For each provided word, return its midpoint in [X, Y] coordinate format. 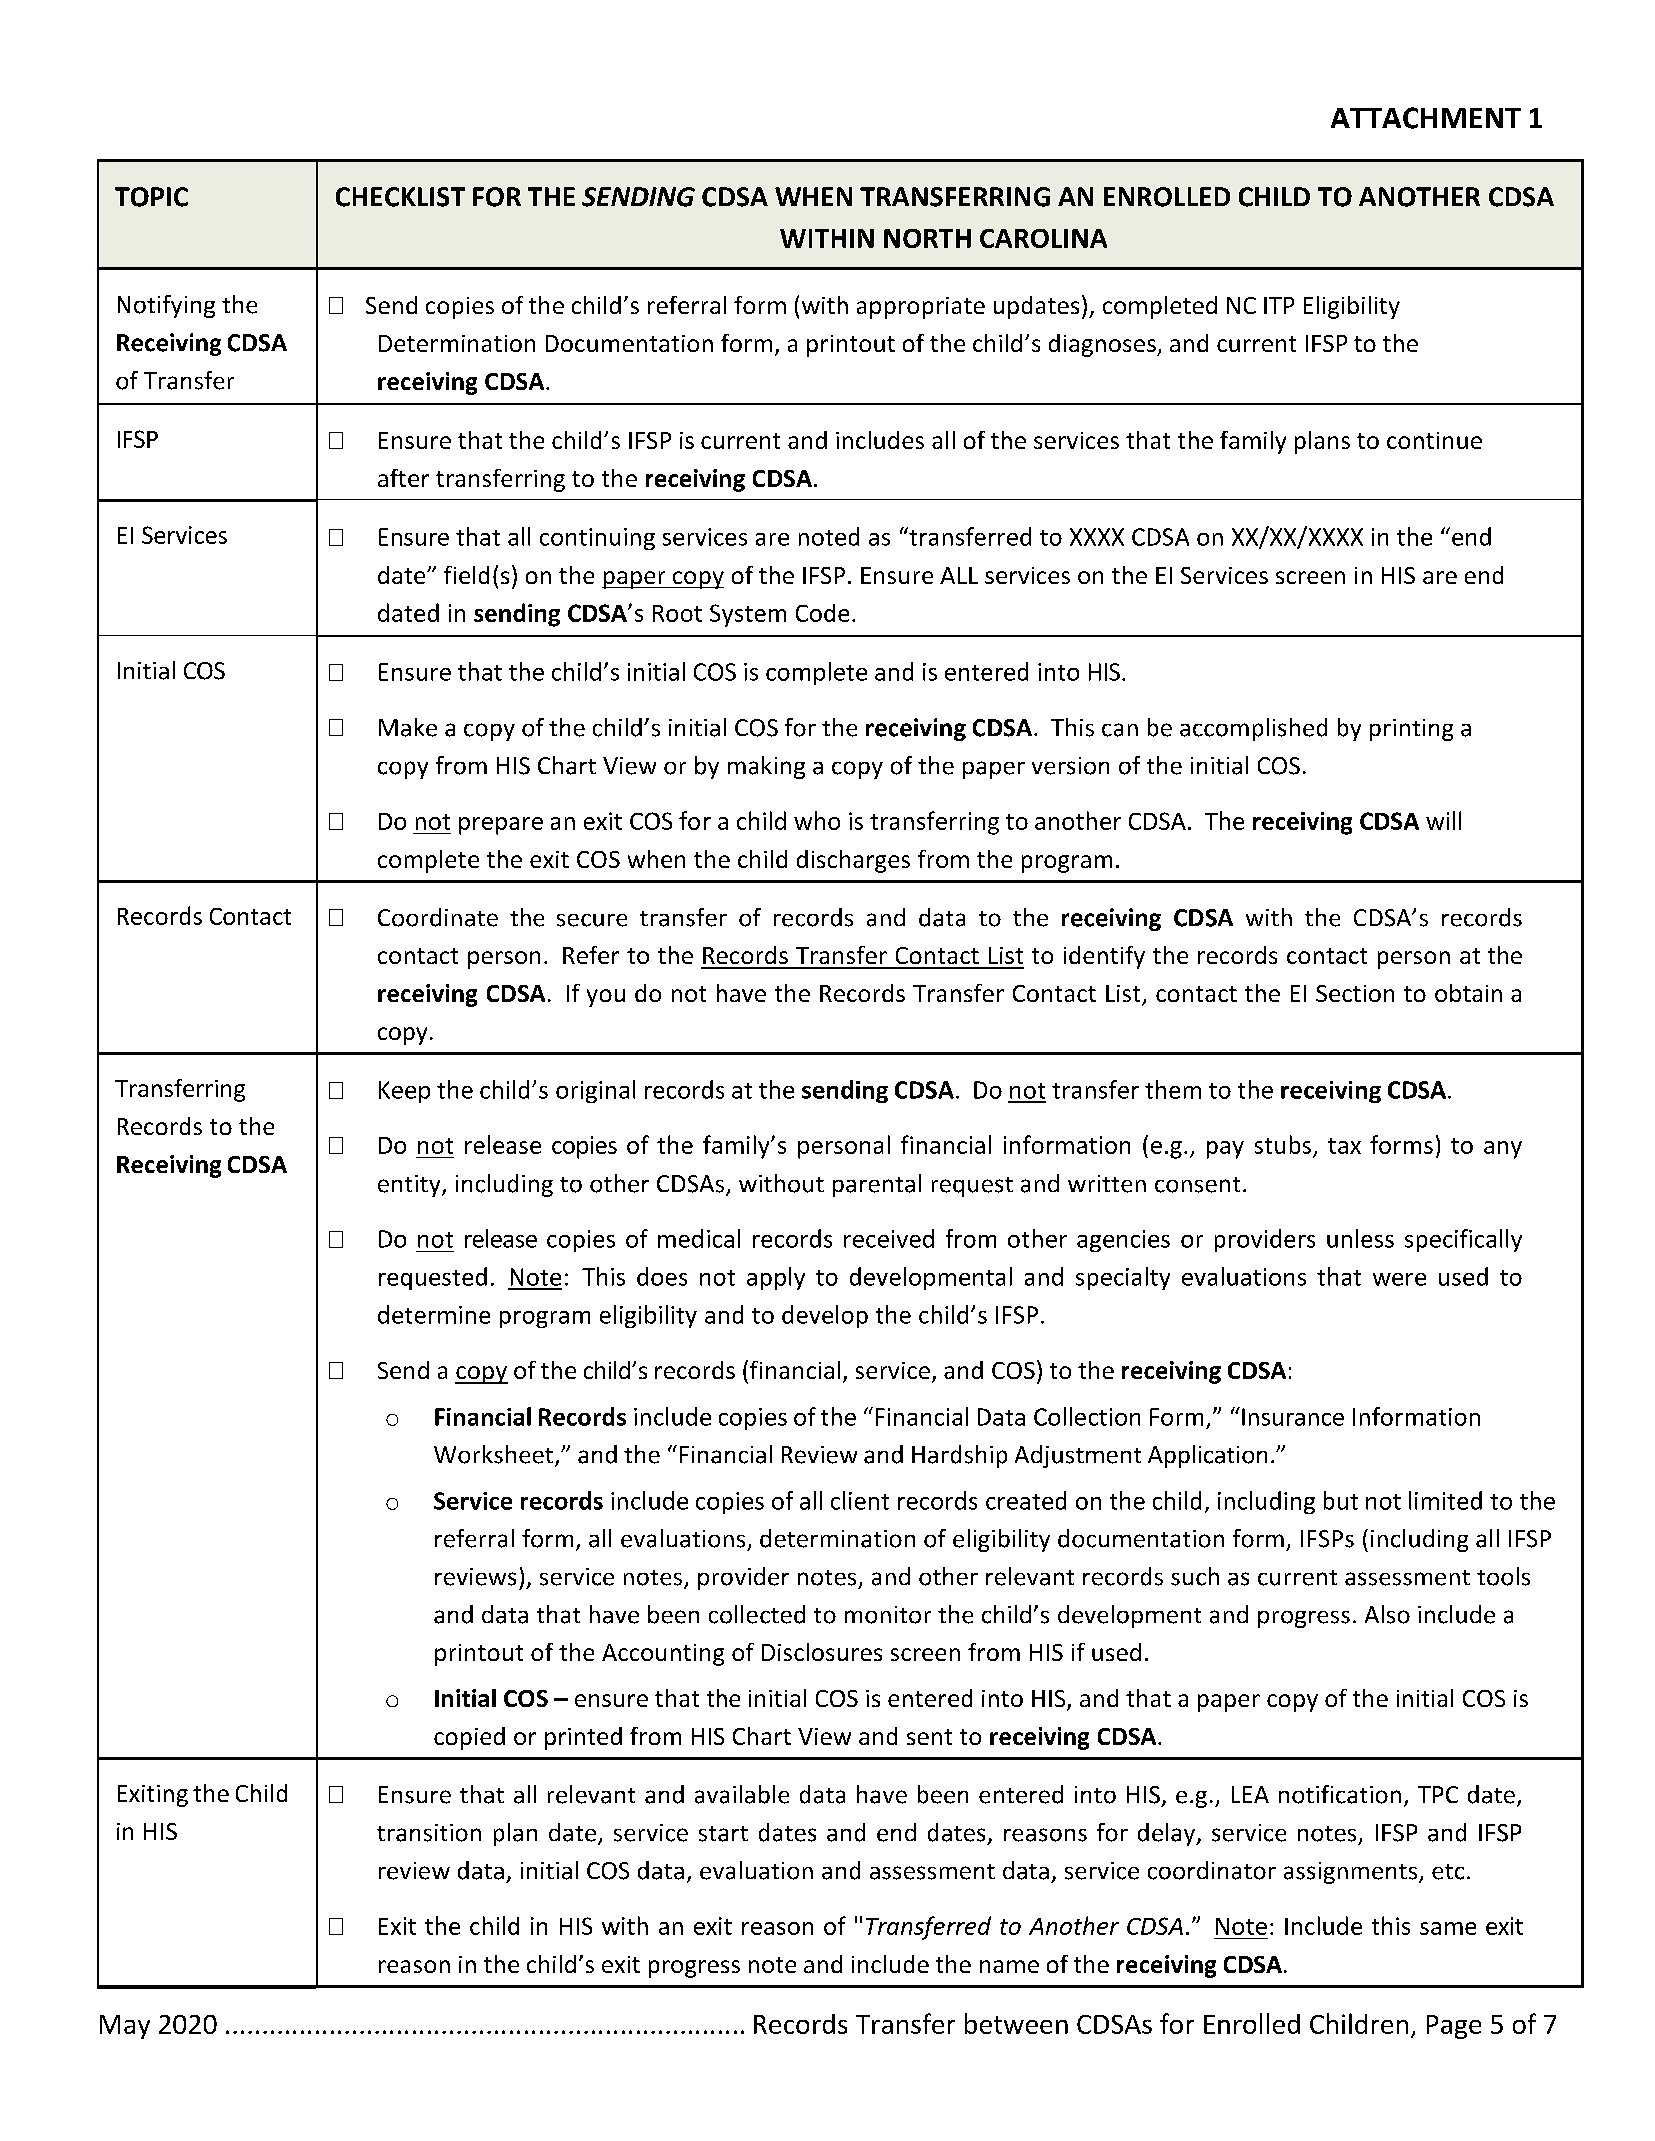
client [860, 1500]
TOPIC [151, 197]
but [1341, 1500]
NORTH [927, 238]
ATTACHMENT [1426, 118]
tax [1344, 1146]
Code [822, 613]
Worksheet [493, 1454]
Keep [404, 1092]
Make [408, 727]
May [125, 2027]
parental [877, 1185]
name [1009, 1966]
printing [1411, 730]
